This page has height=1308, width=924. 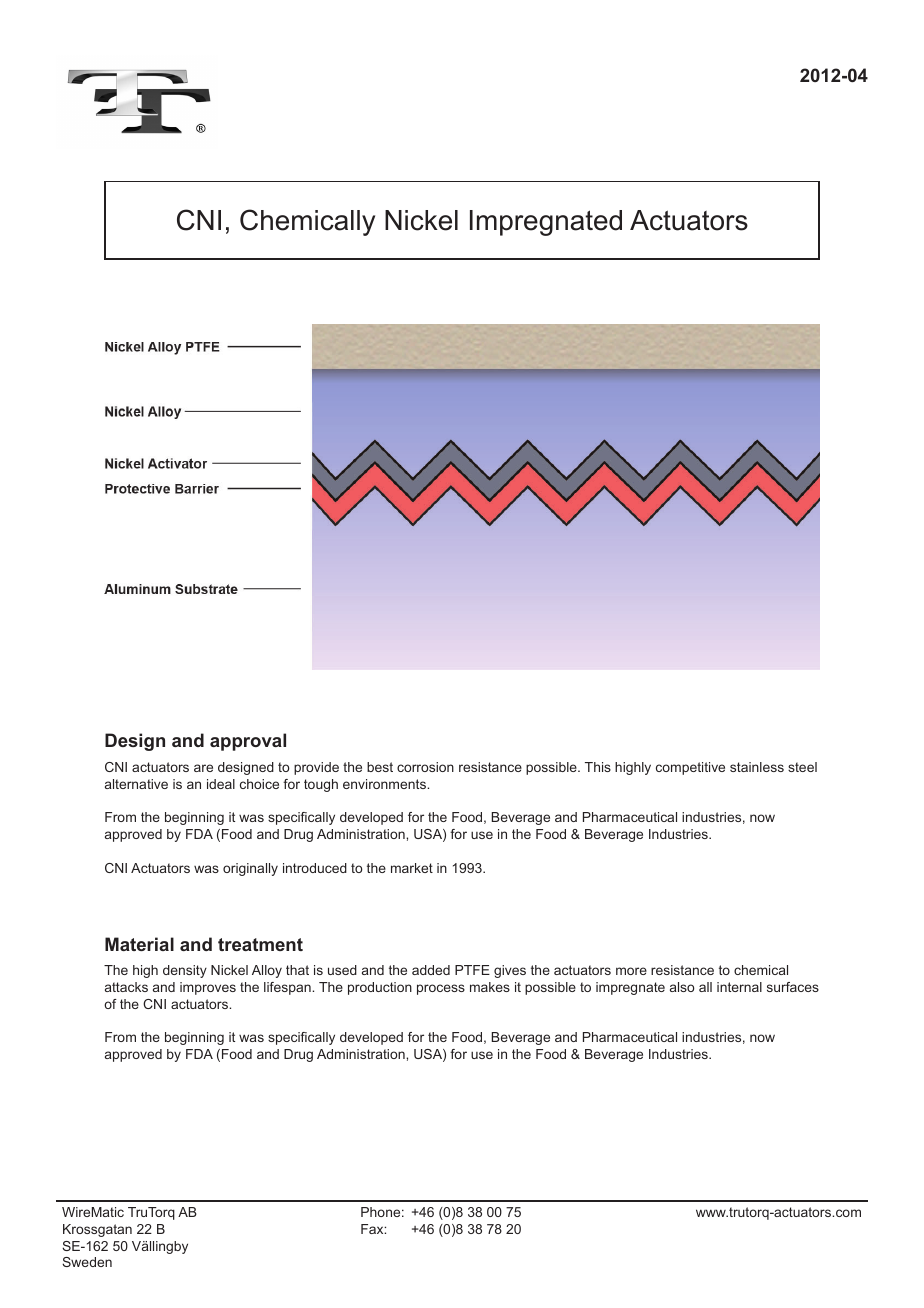 I want to click on competitive, so click(x=690, y=768).
